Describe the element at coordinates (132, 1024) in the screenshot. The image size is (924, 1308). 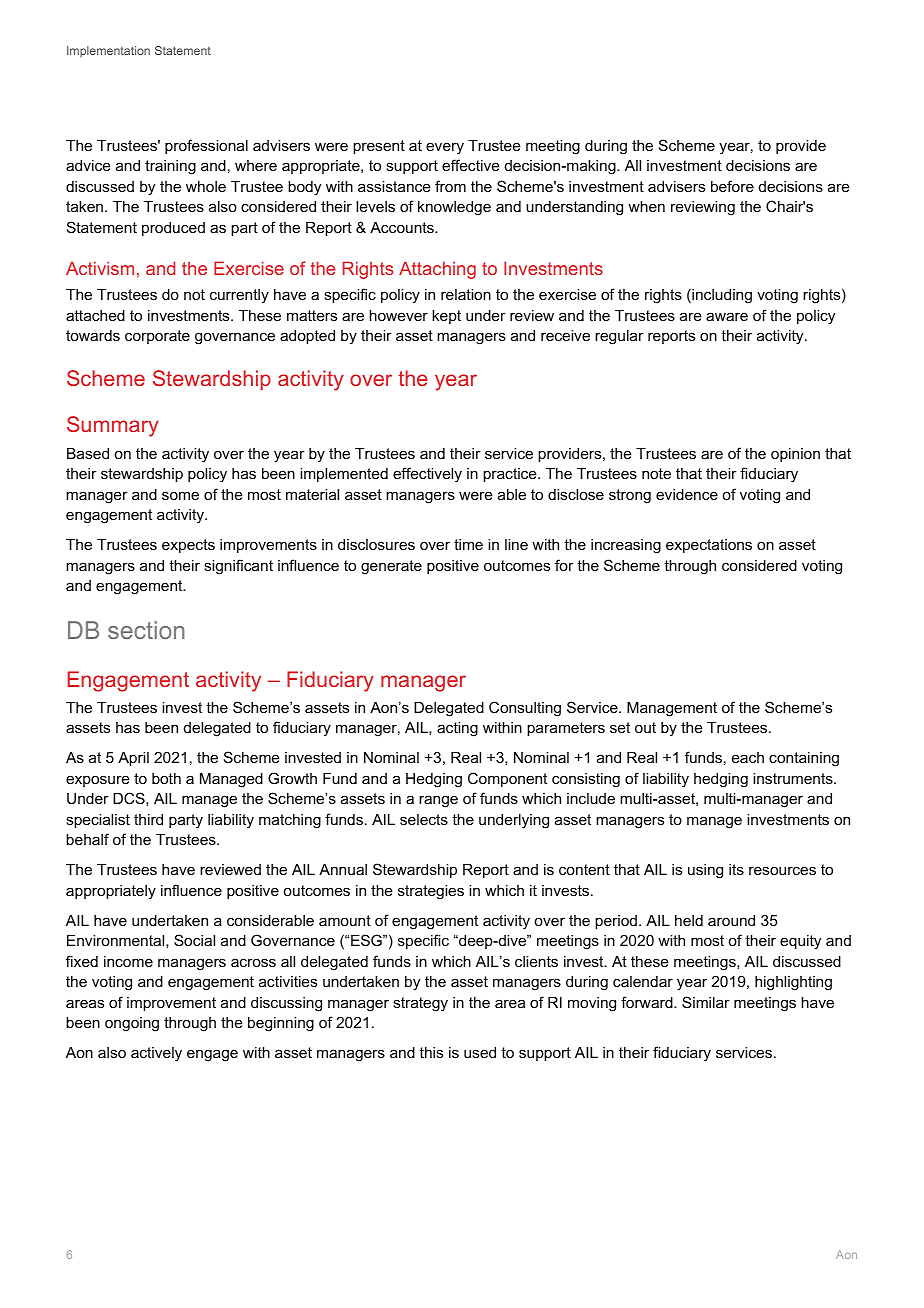
I see `ongoing` at that location.
